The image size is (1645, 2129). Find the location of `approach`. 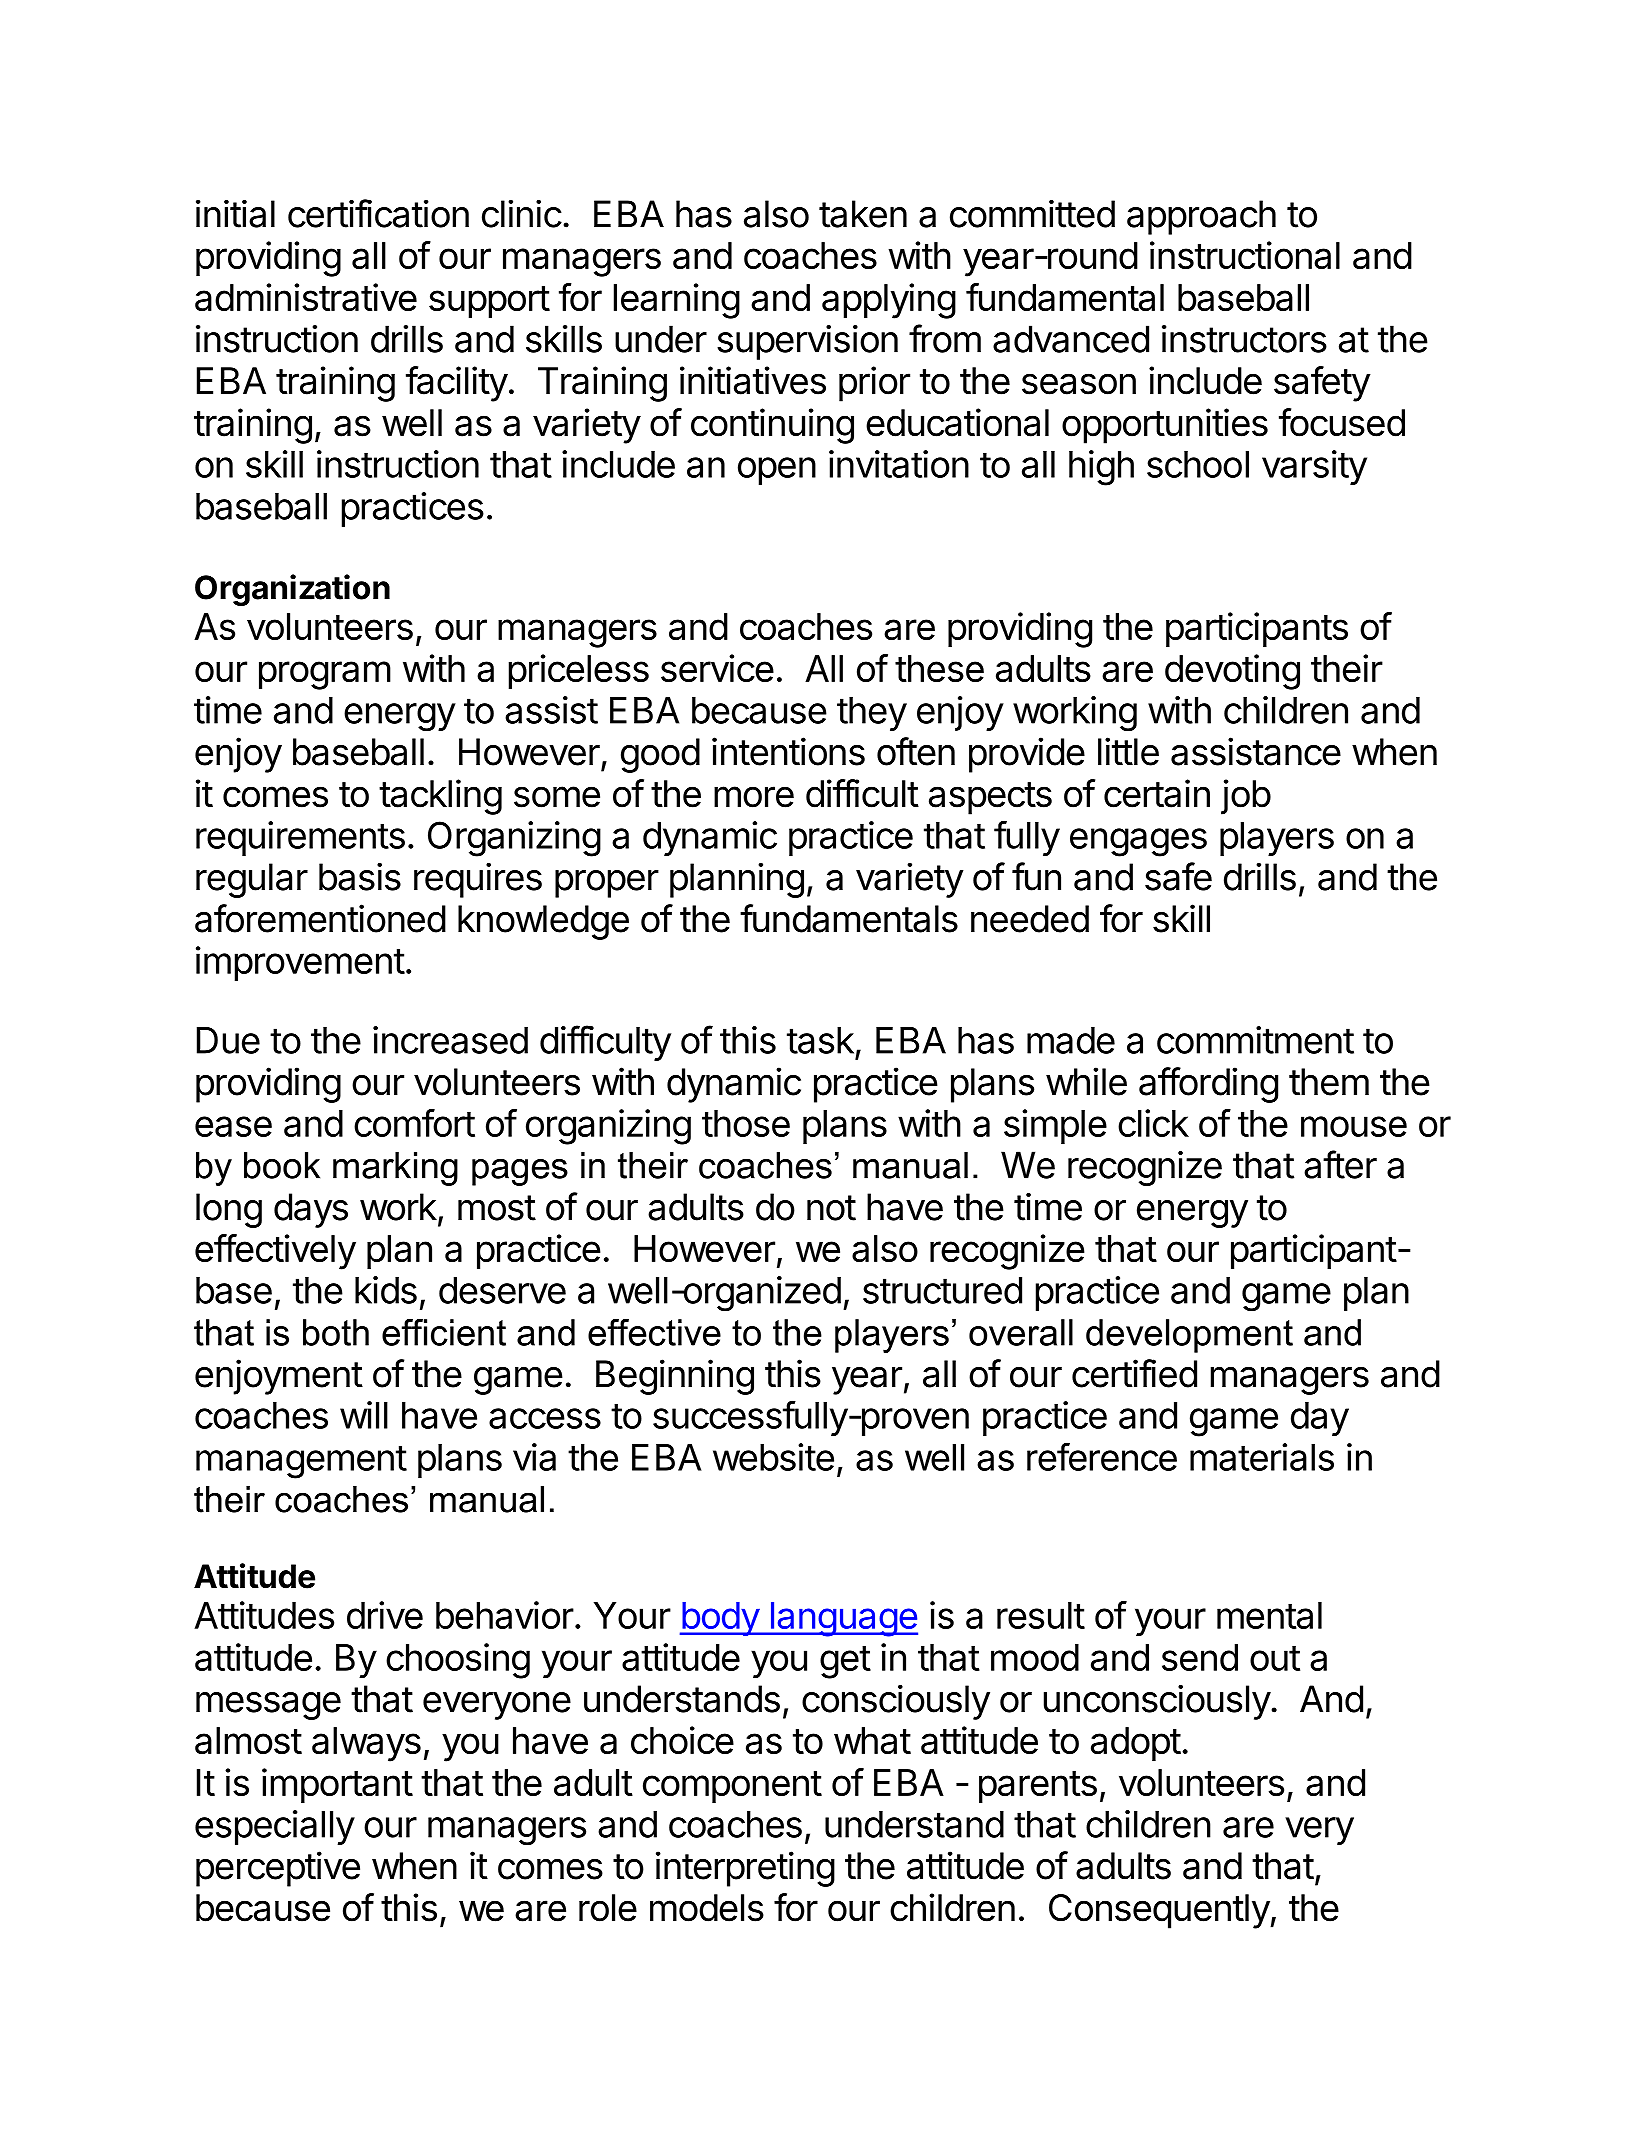

approach is located at coordinates (1201, 217).
